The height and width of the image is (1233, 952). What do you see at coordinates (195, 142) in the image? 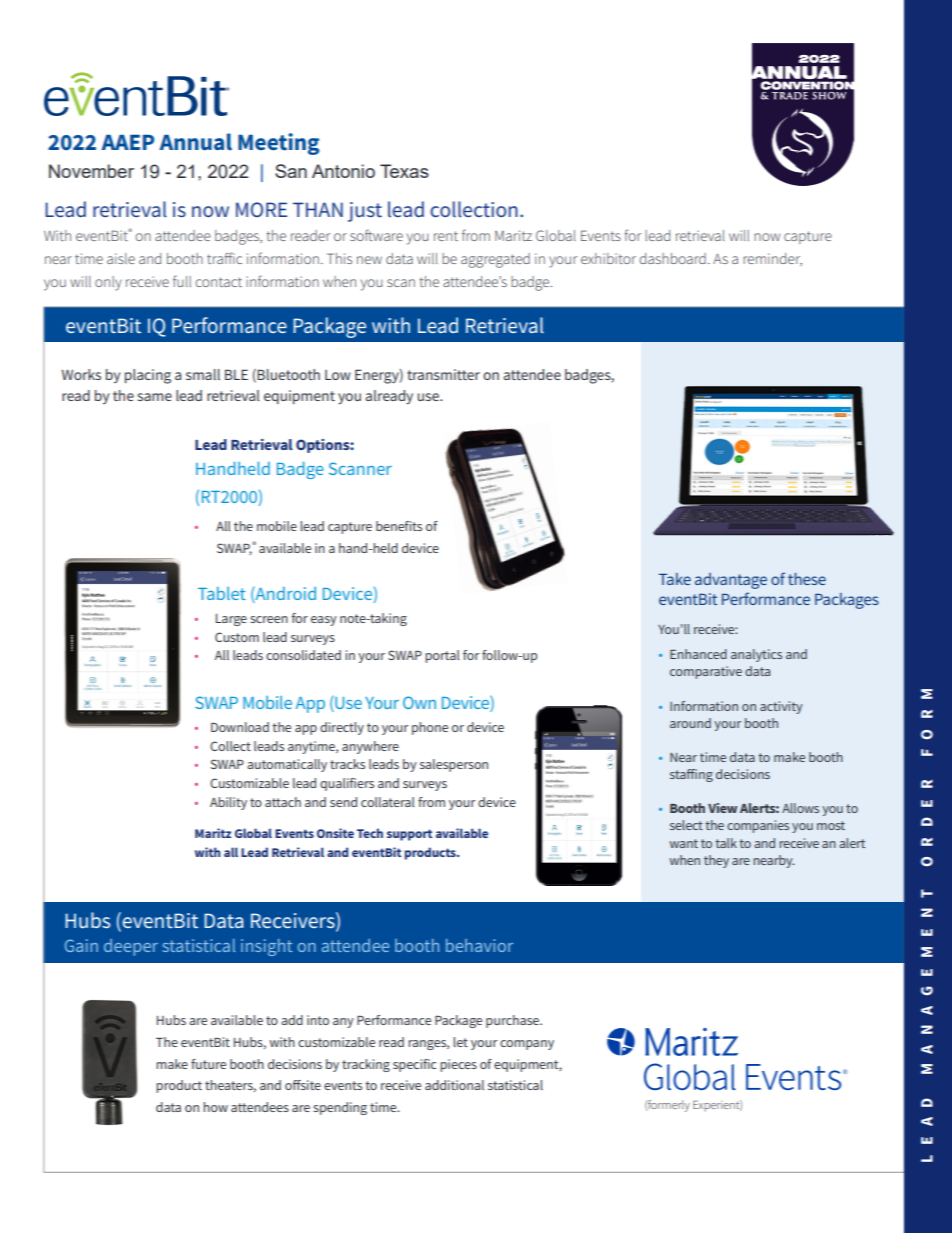
I see `Annual` at bounding box center [195, 142].
